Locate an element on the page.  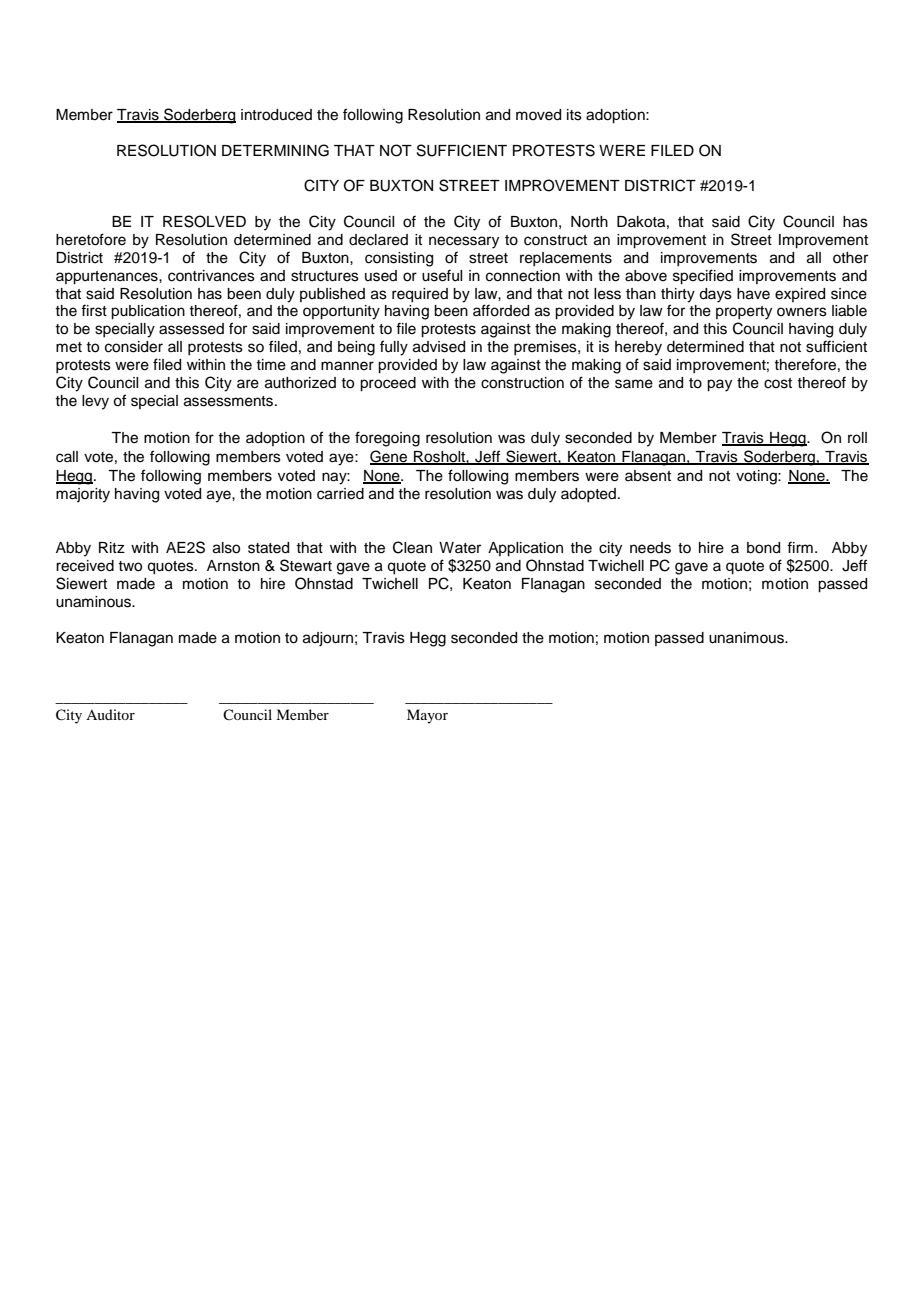
its is located at coordinates (574, 115).
